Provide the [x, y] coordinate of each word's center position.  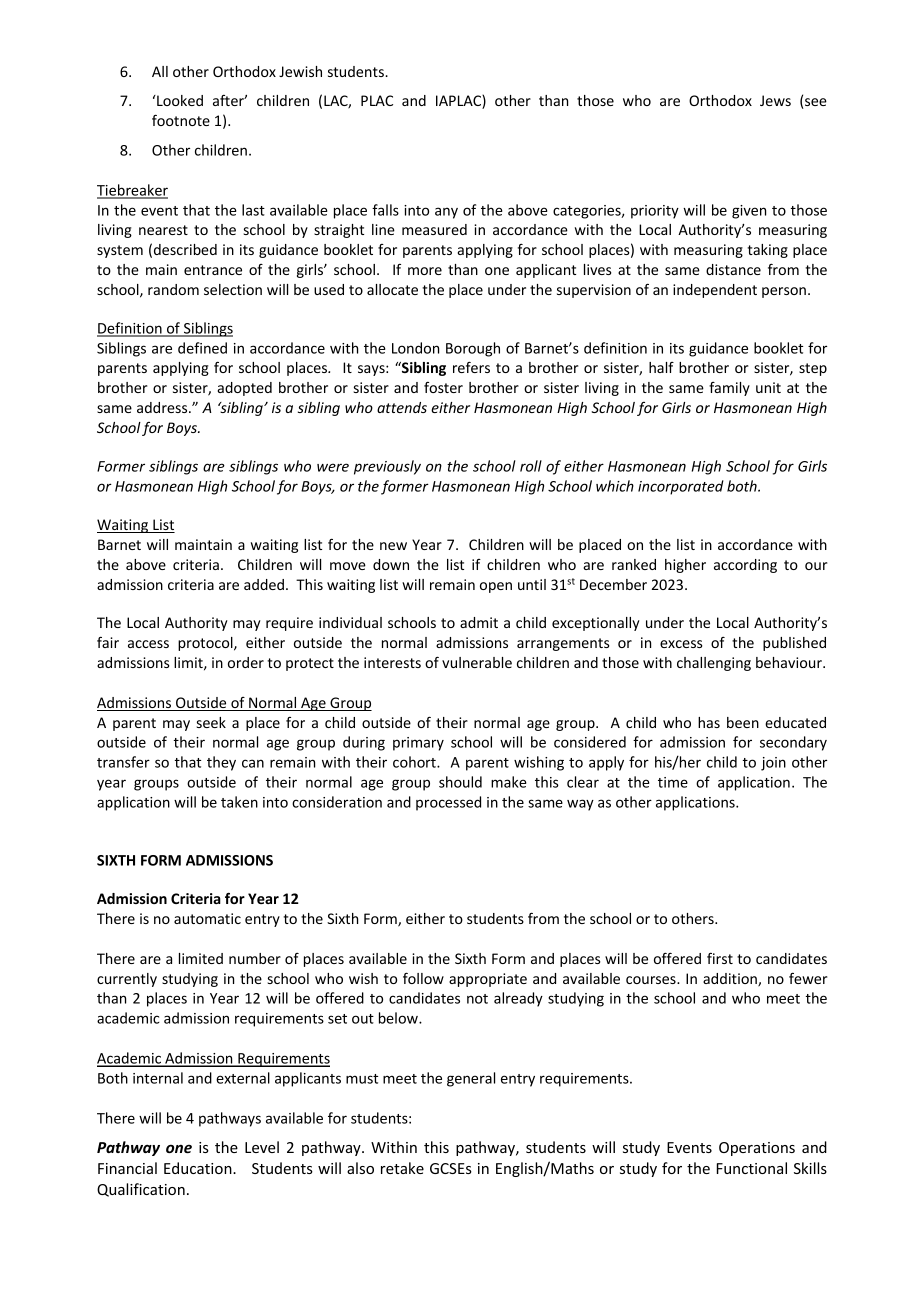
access [148, 644]
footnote [181, 120]
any [446, 213]
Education [199, 1168]
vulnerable [477, 662]
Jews [775, 100]
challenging [714, 664]
